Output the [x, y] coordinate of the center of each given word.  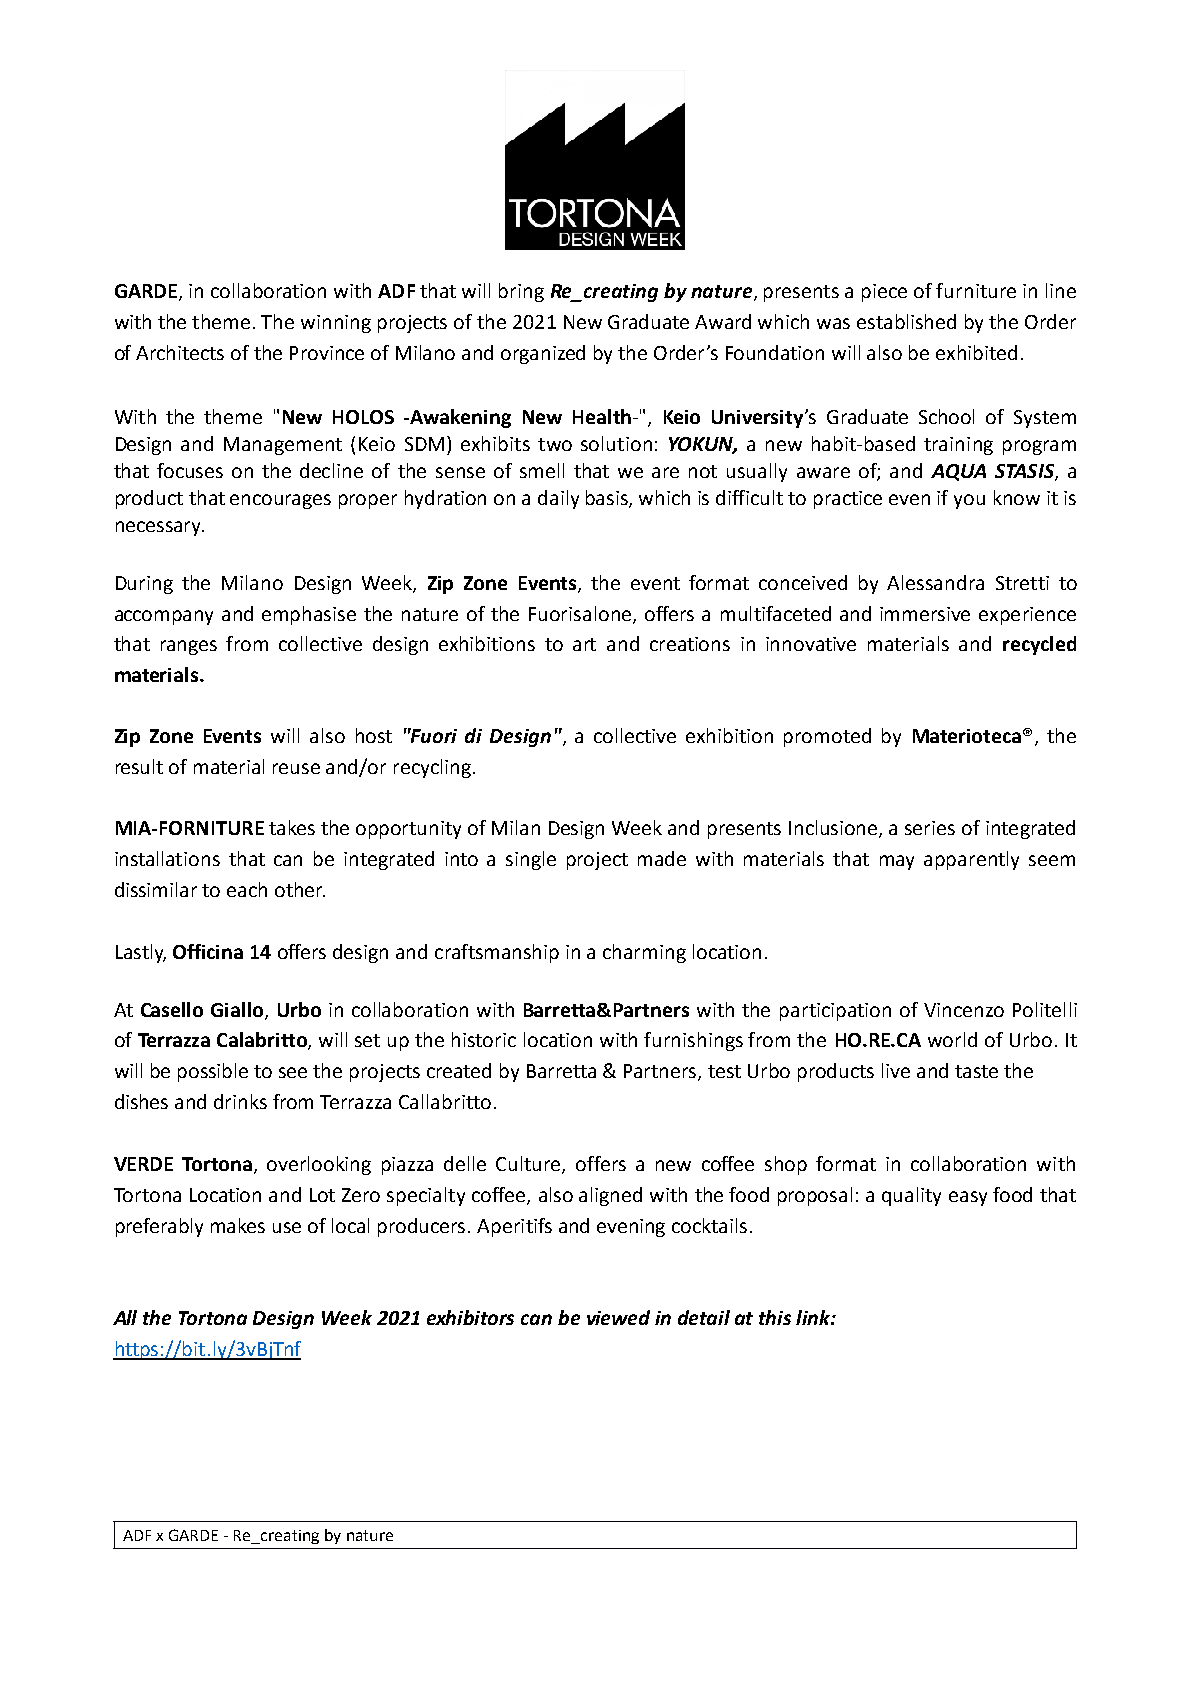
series [930, 828]
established [906, 321]
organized [543, 354]
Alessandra [935, 582]
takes [292, 827]
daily [558, 499]
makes [238, 1225]
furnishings [693, 1041]
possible [213, 1072]
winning [336, 324]
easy [968, 1198]
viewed [618, 1317]
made [662, 858]
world [952, 1039]
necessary [160, 528]
